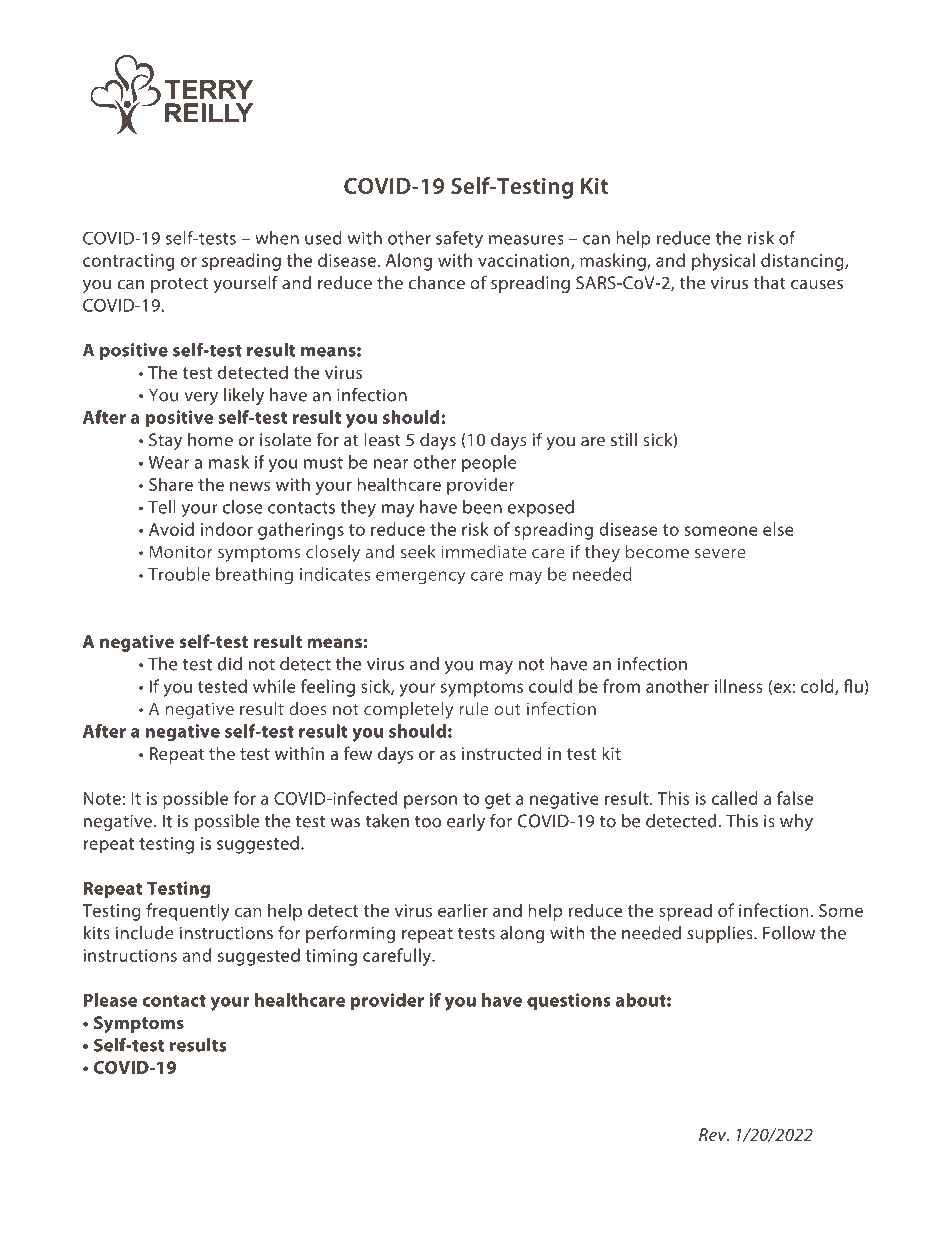 Image resolution: width=952 pixels, height=1233 pixels. I want to click on chance, so click(436, 283).
